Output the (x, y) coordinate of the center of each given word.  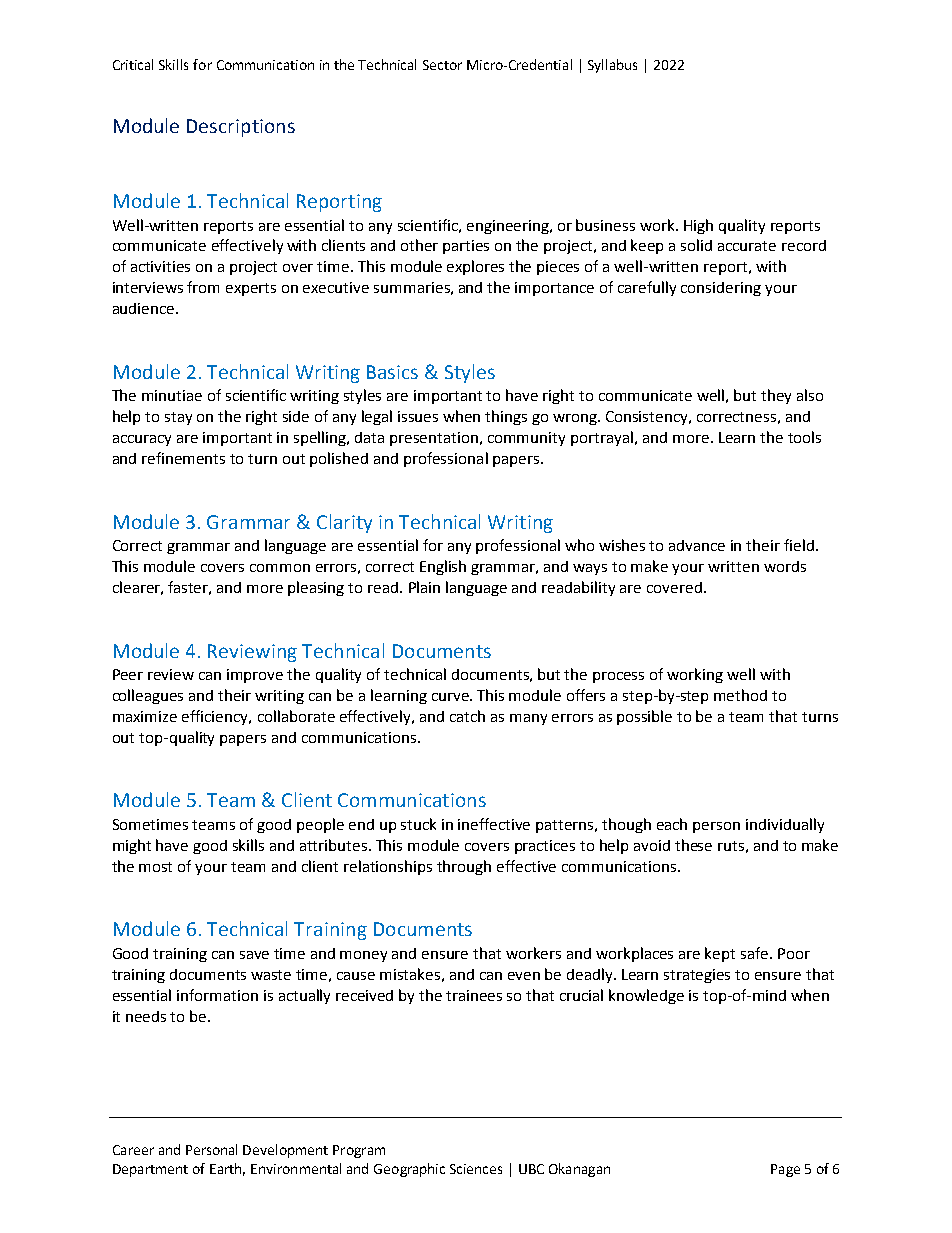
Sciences (476, 1169)
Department (150, 1170)
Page (785, 1170)
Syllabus (612, 66)
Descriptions (241, 128)
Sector (442, 65)
